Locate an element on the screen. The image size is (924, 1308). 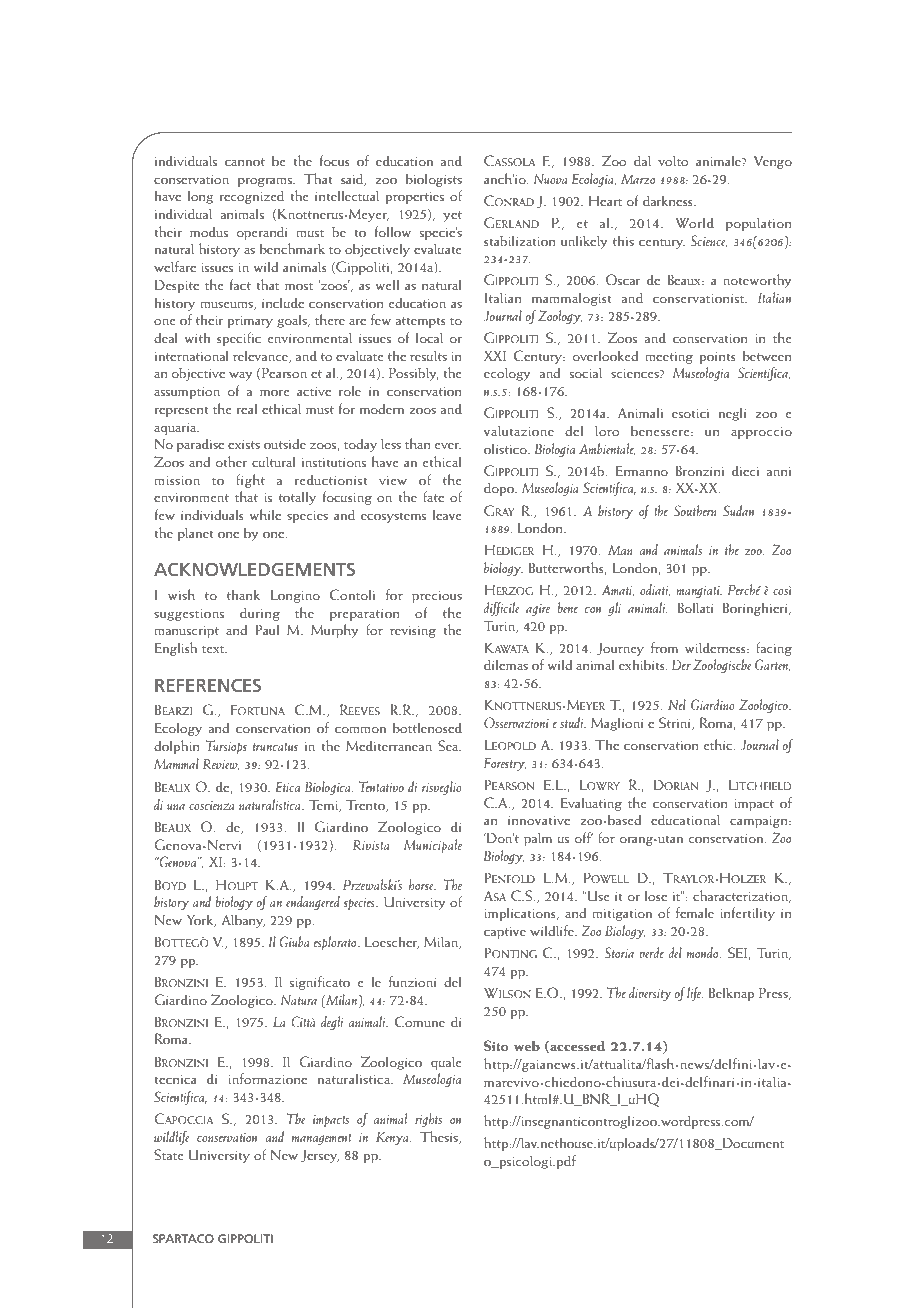
ever is located at coordinates (448, 446).
